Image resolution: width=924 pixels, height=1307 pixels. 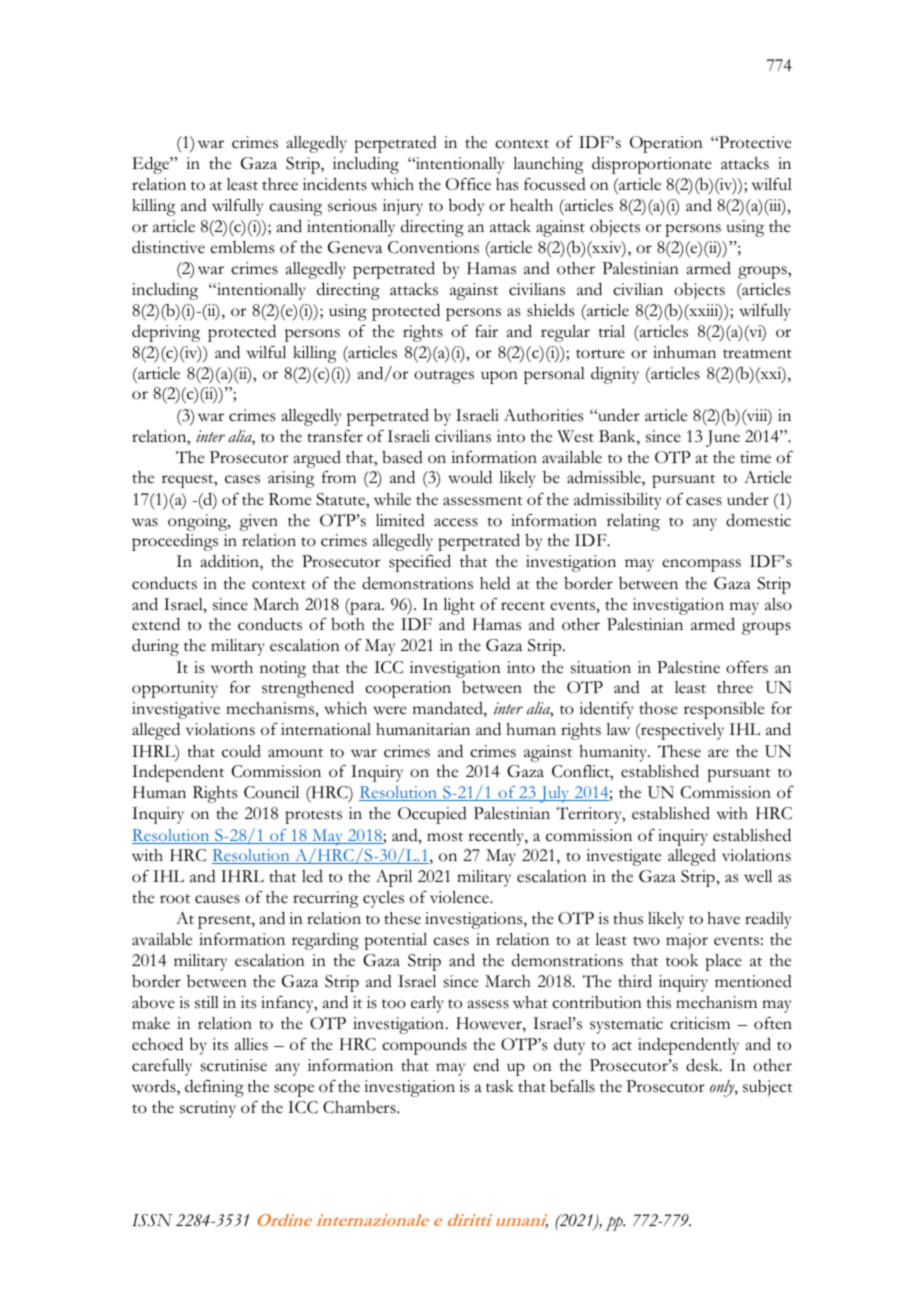 What do you see at coordinates (723, 438) in the screenshot?
I see `June` at bounding box center [723, 438].
